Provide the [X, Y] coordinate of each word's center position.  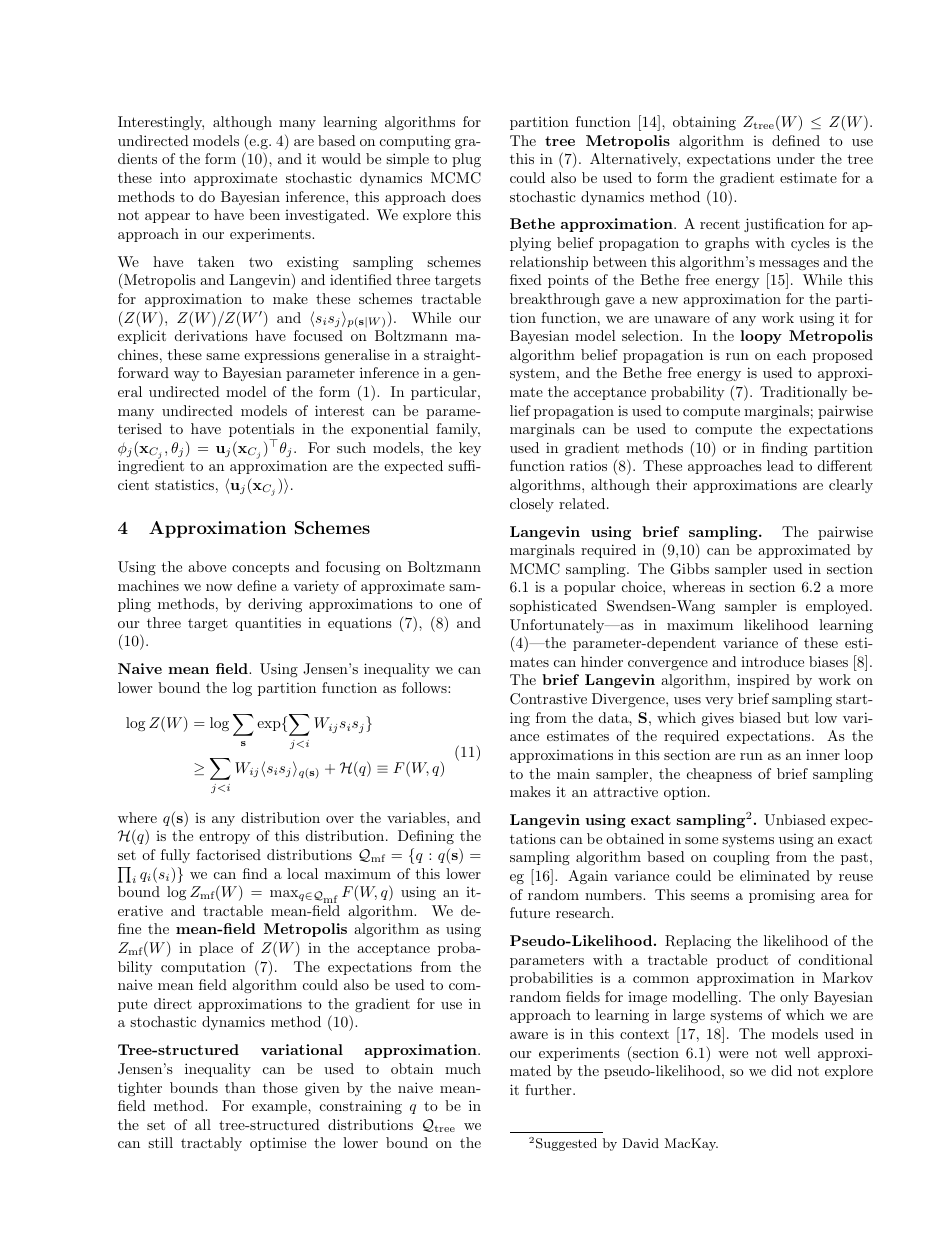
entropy [224, 837]
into [173, 177]
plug [466, 160]
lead [780, 465]
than [240, 1087]
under [796, 158]
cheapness [719, 775]
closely [532, 505]
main [573, 774]
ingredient [151, 467]
